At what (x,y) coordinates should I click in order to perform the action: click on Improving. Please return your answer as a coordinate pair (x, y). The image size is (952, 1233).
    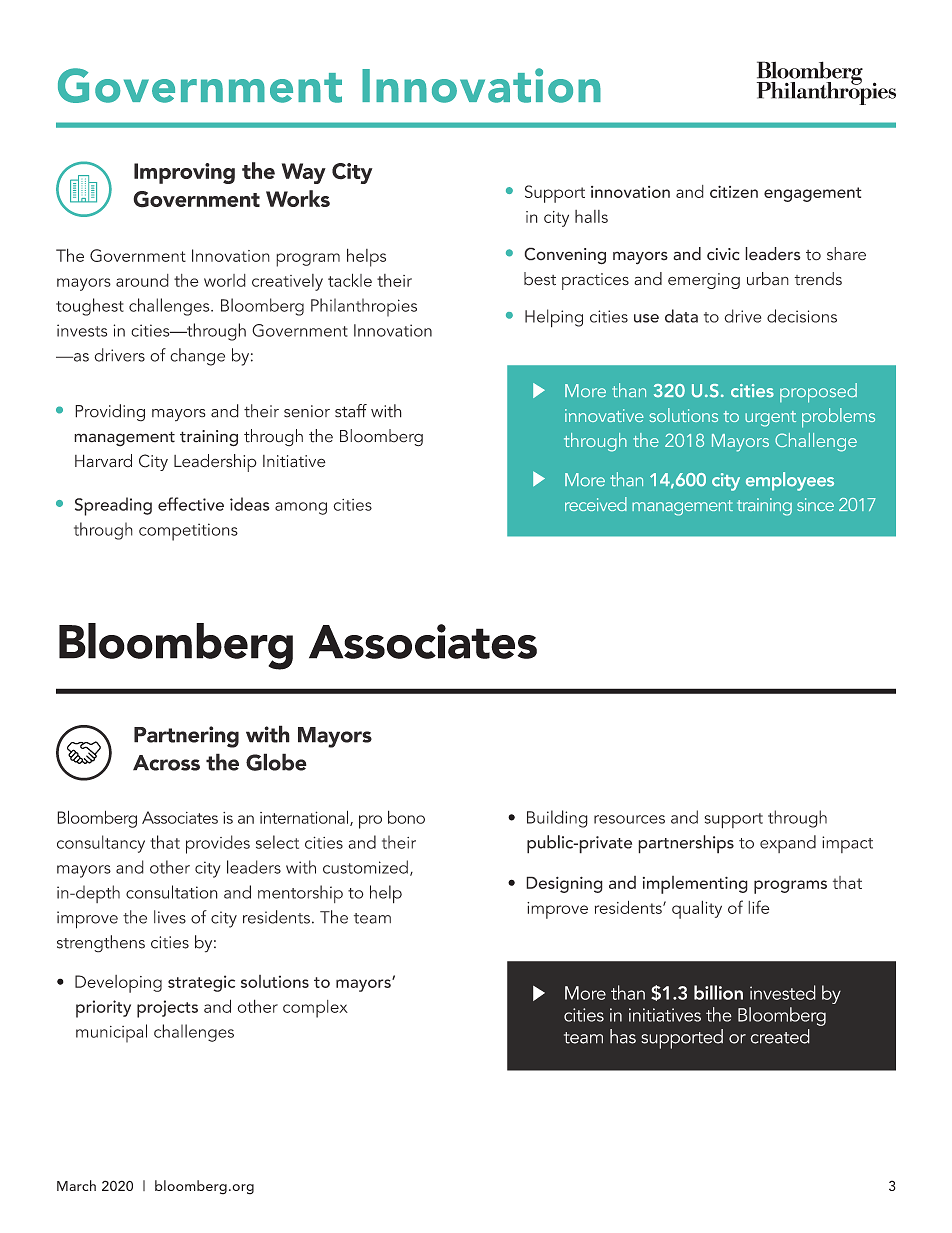
    Looking at the image, I should click on (184, 173).
